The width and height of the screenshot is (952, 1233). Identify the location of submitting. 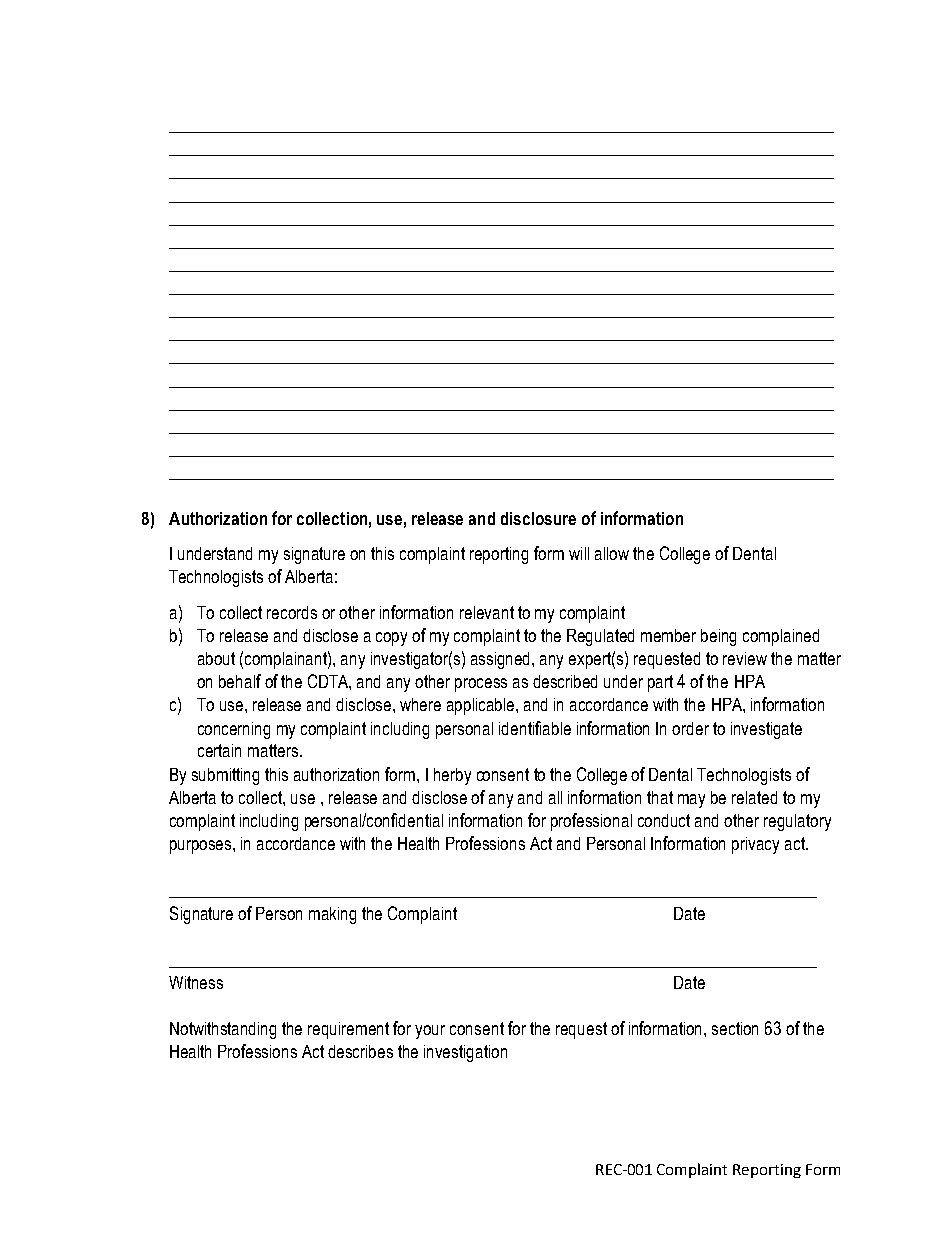
(225, 776).
